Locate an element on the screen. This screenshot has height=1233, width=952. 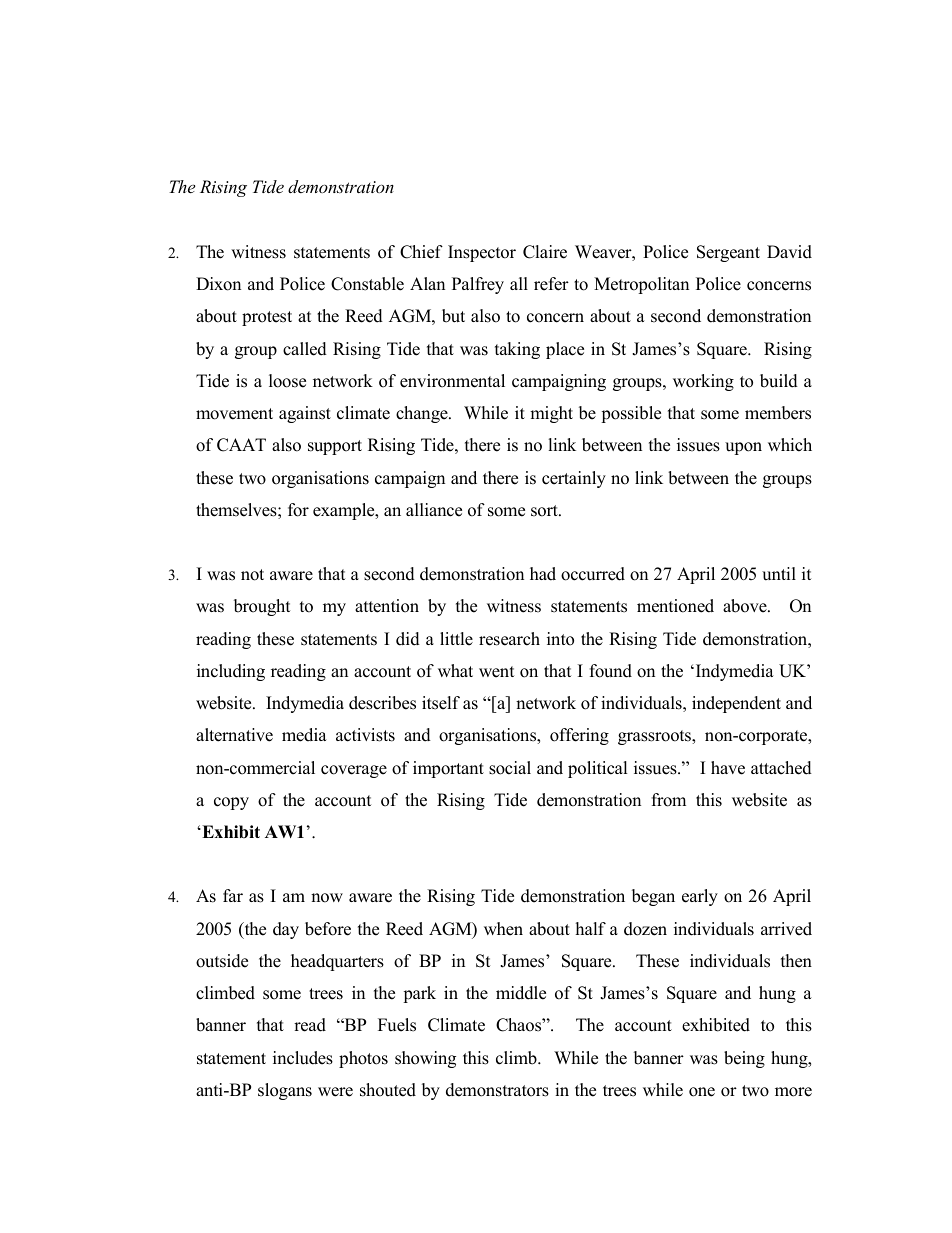
went is located at coordinates (497, 672).
